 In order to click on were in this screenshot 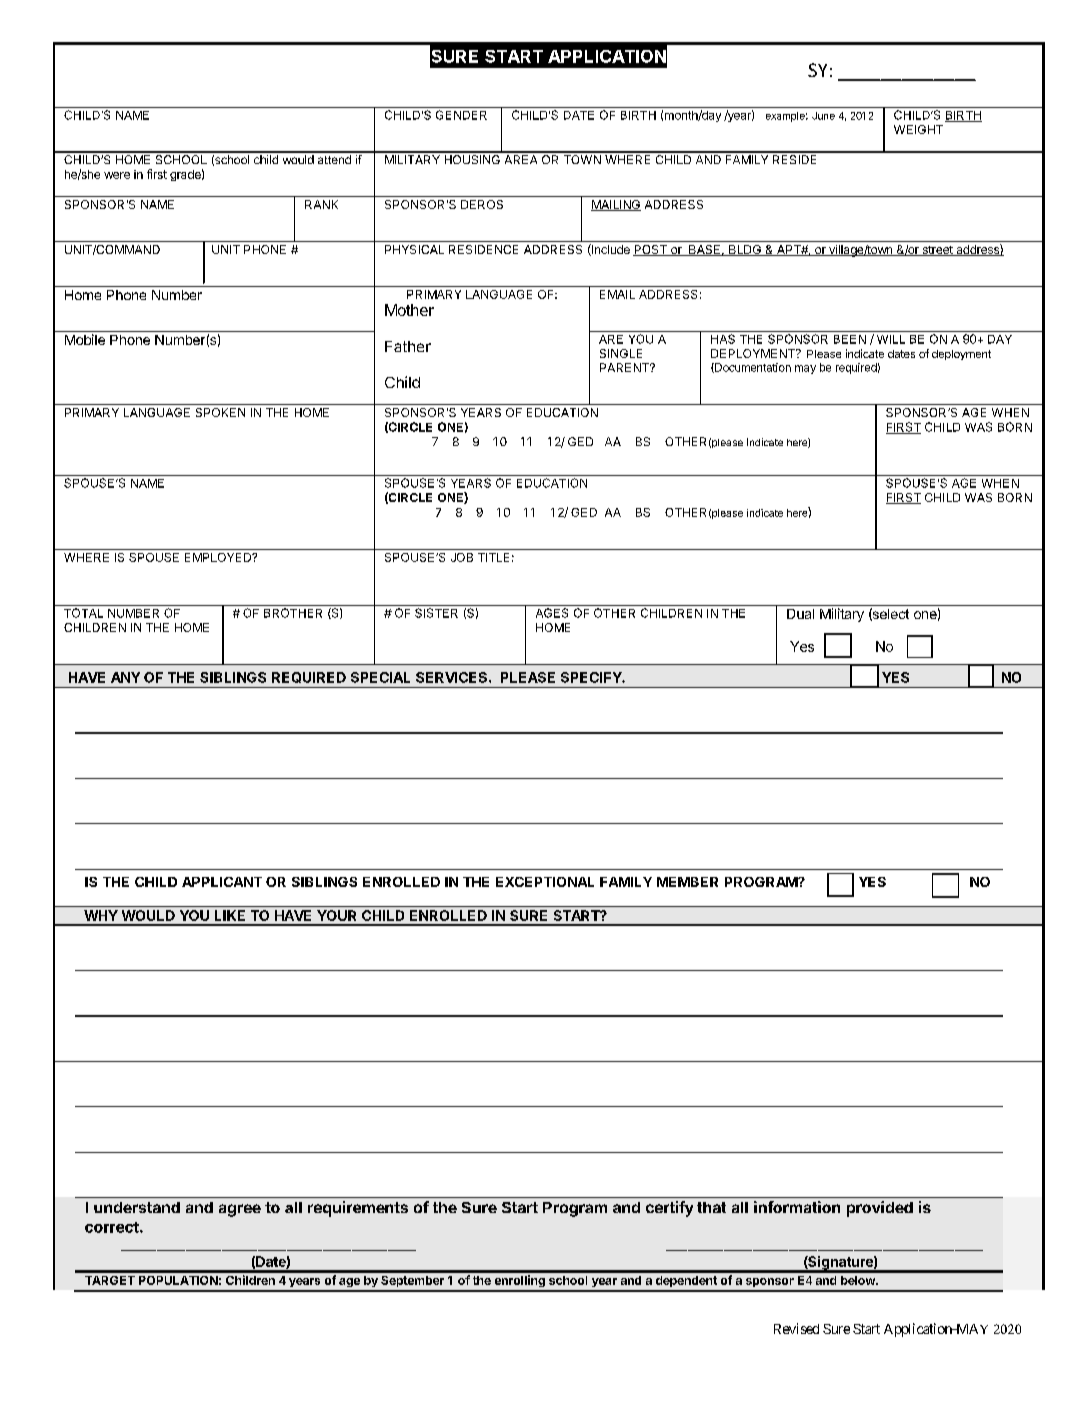, I will do `click(117, 175)`.
